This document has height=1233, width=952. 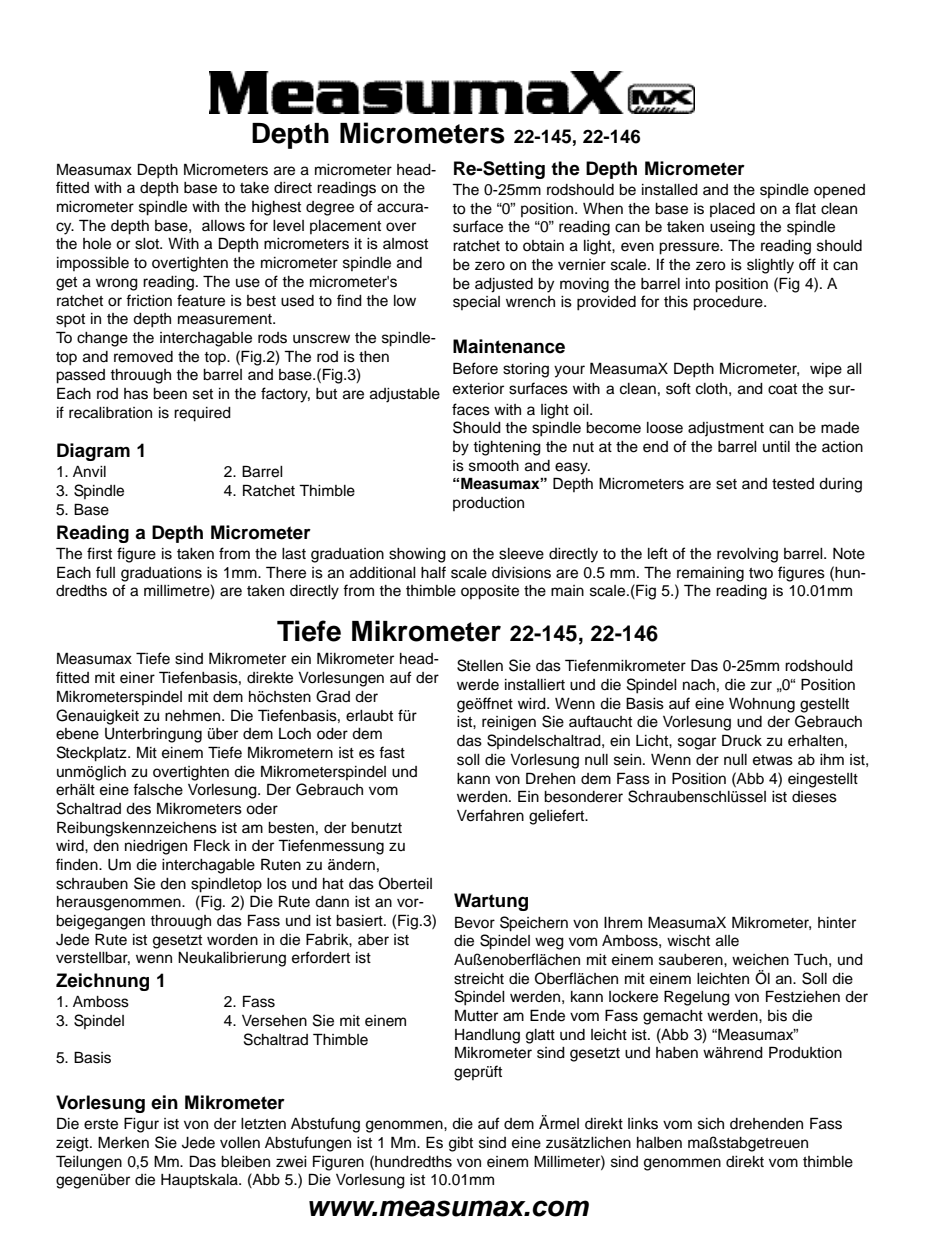 I want to click on almost, so click(x=405, y=244).
